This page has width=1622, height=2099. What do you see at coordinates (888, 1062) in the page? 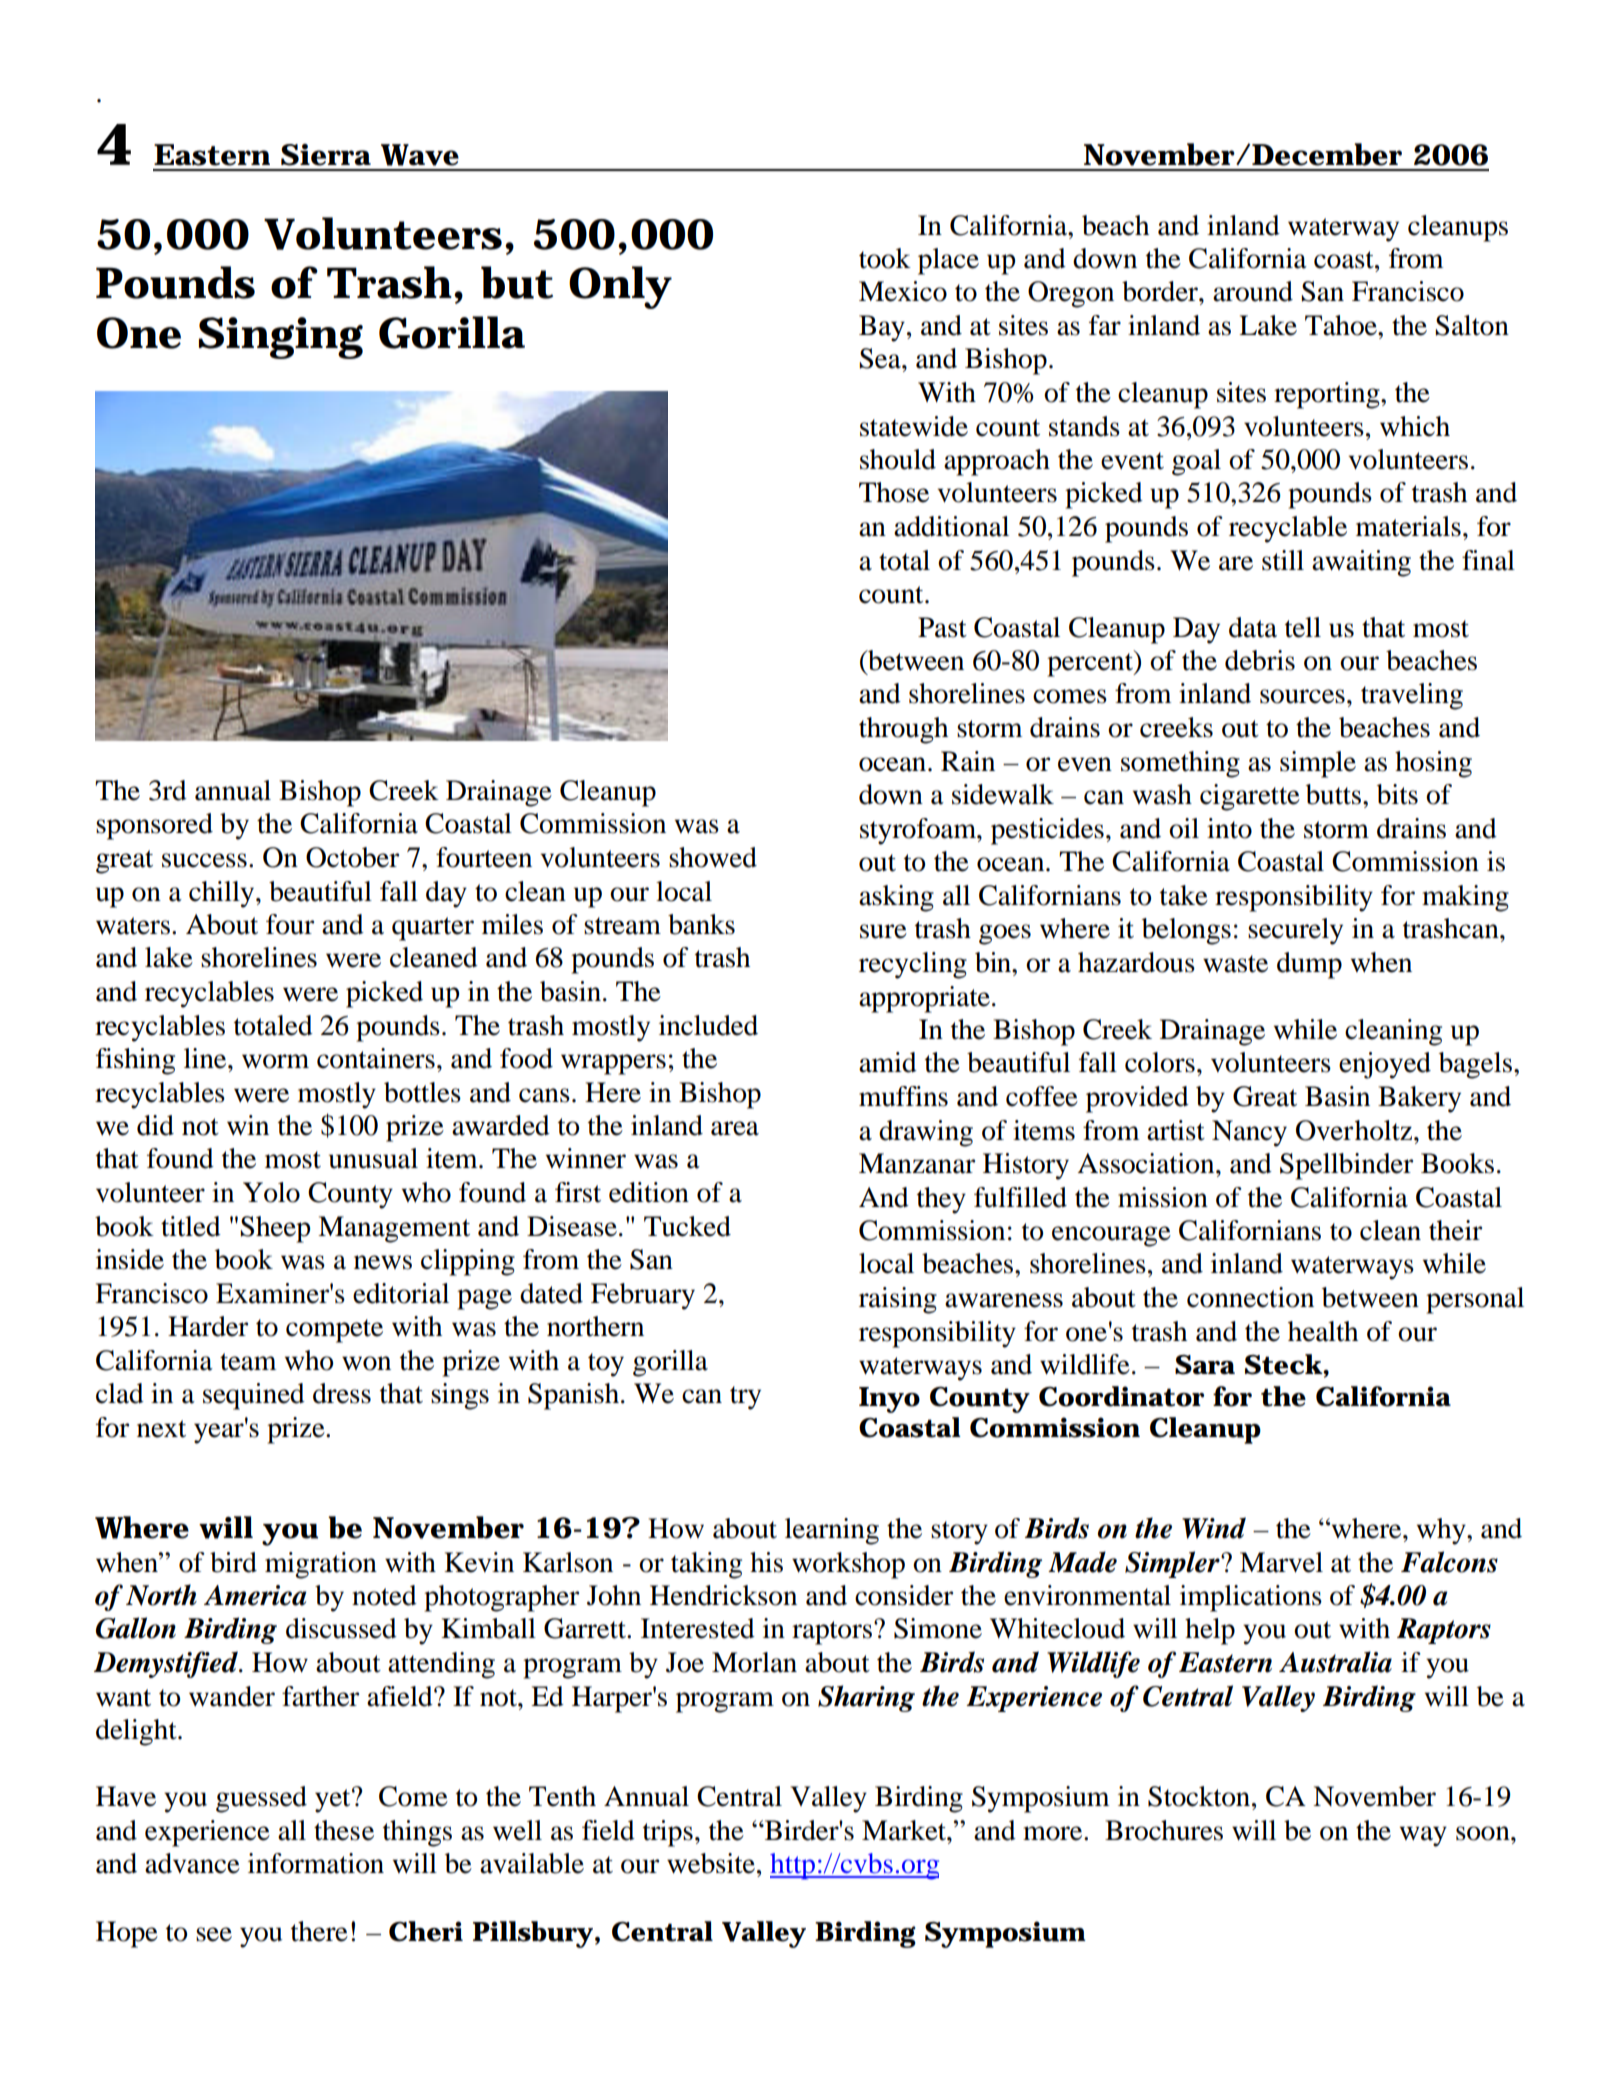
I see `amid` at bounding box center [888, 1062].
